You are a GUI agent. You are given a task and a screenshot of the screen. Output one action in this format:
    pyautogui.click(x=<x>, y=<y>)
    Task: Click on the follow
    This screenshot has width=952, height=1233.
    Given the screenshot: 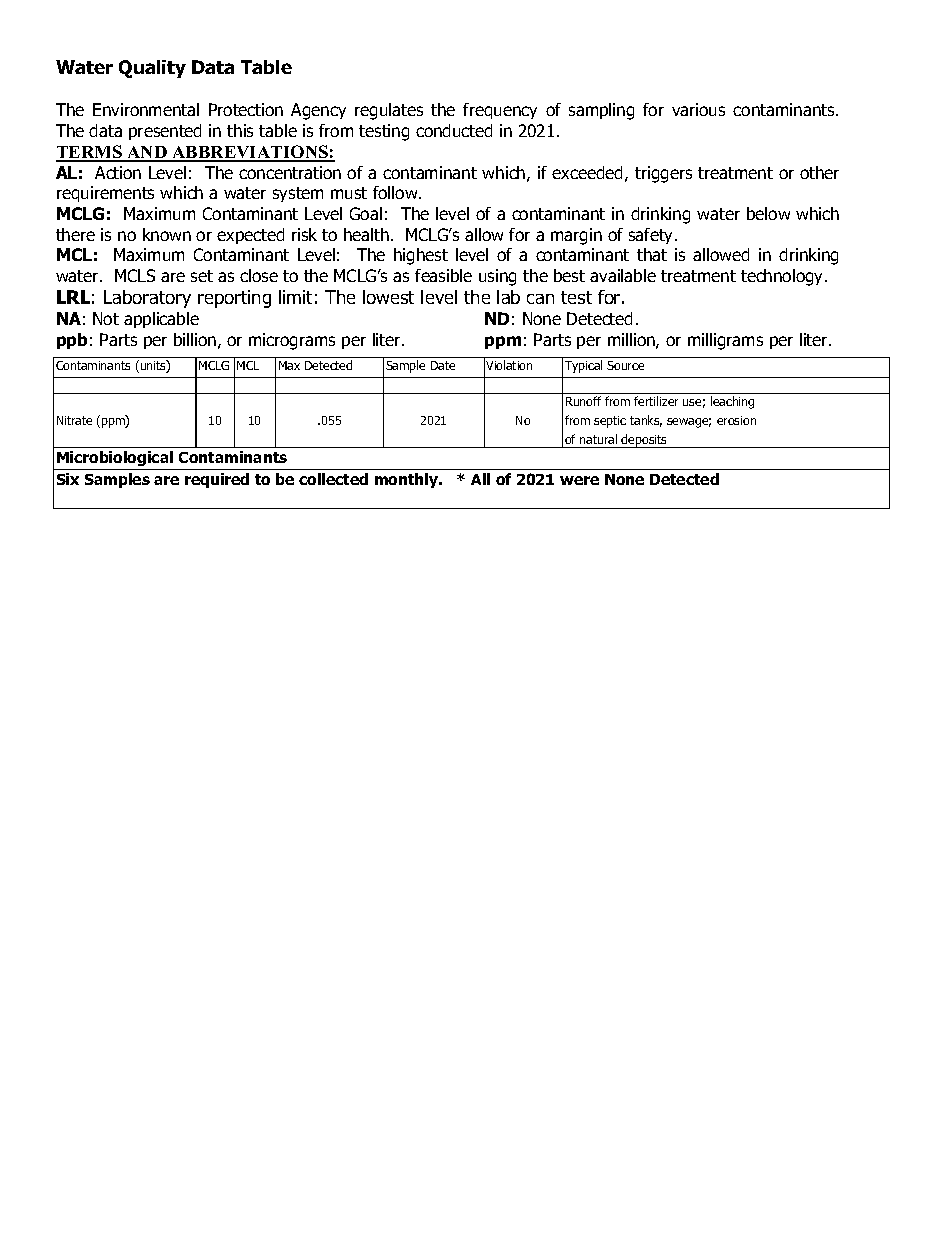 What is the action you would take?
    pyautogui.click(x=396, y=192)
